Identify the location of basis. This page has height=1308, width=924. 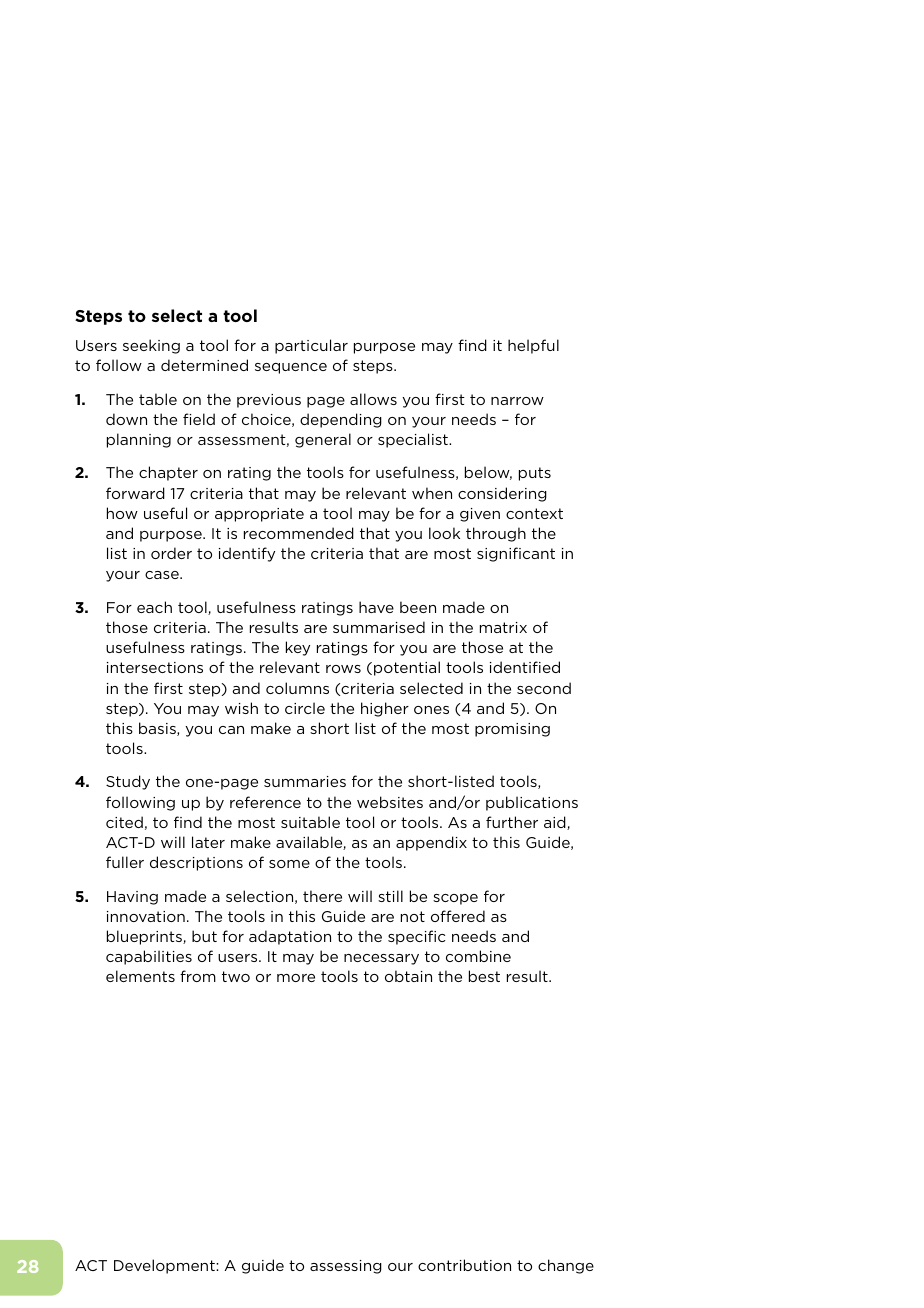
(158, 729).
